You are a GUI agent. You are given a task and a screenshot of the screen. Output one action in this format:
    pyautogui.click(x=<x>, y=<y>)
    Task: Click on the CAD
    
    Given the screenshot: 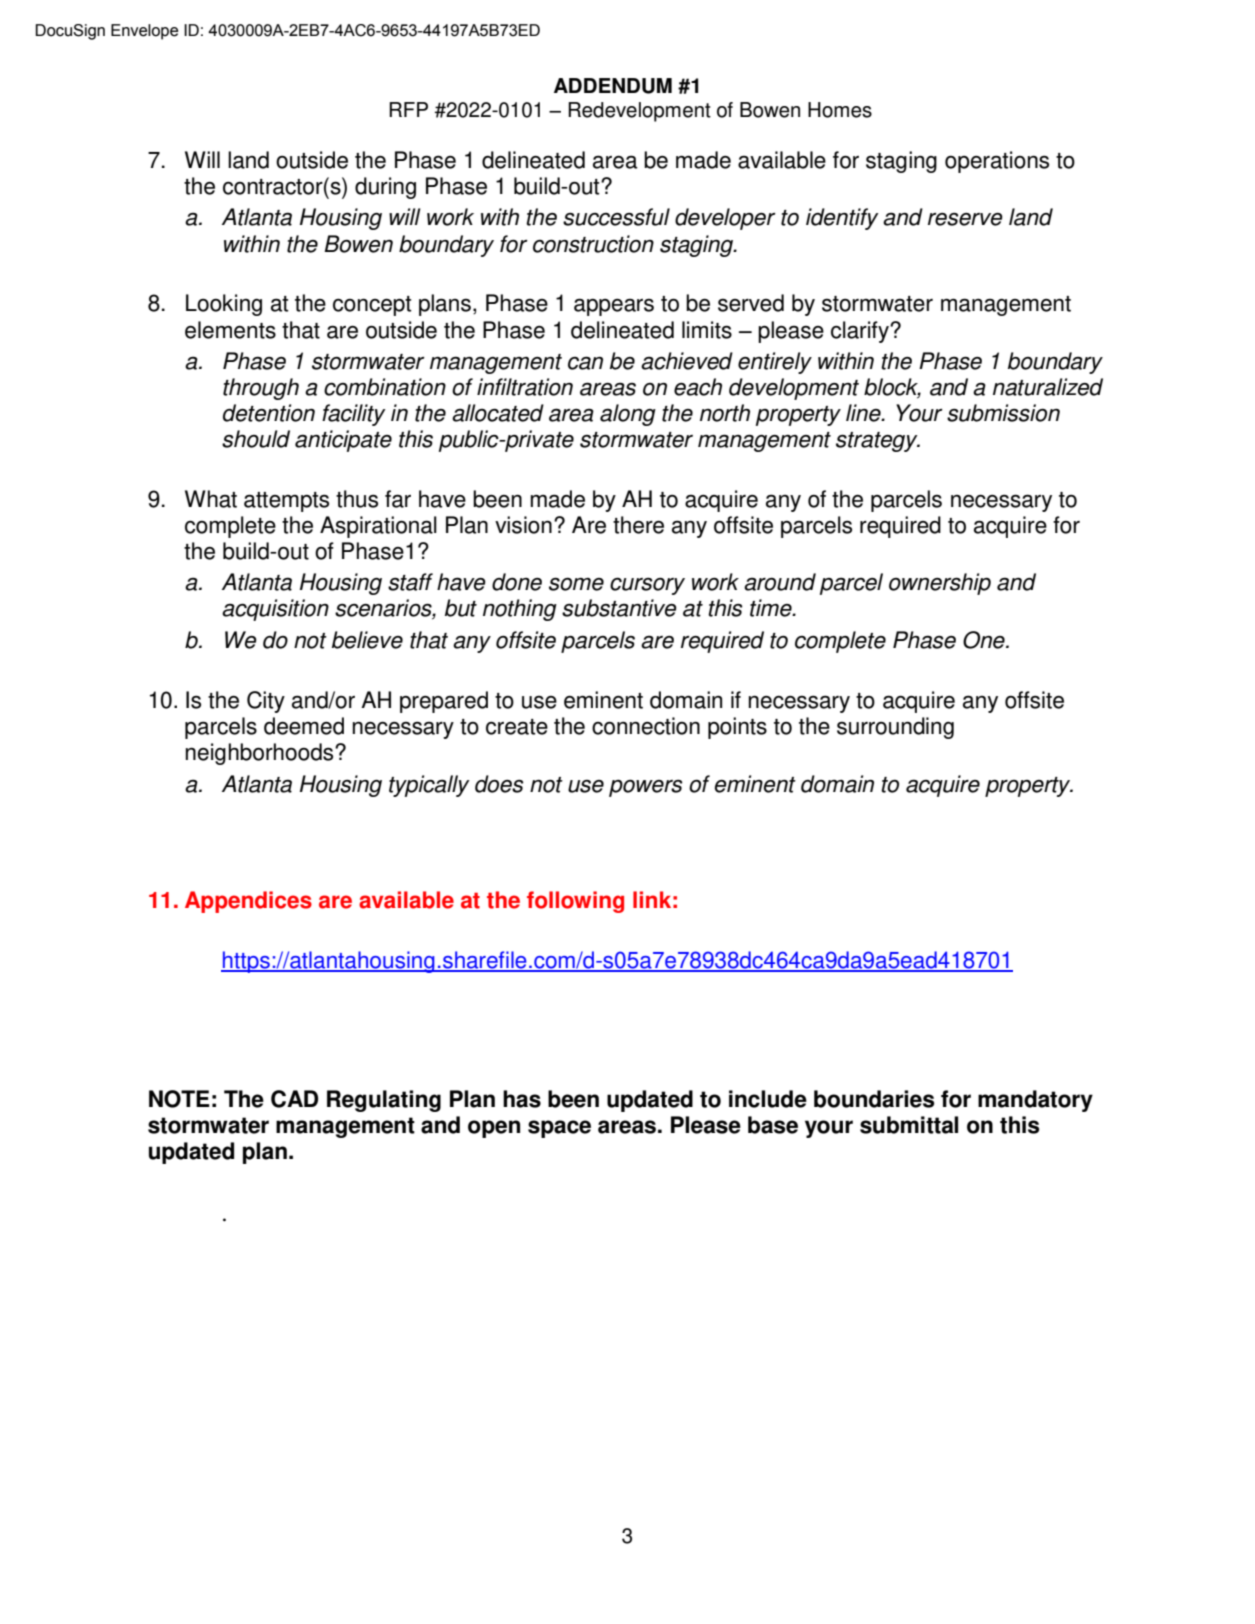 What is the action you would take?
    pyautogui.click(x=294, y=1099)
